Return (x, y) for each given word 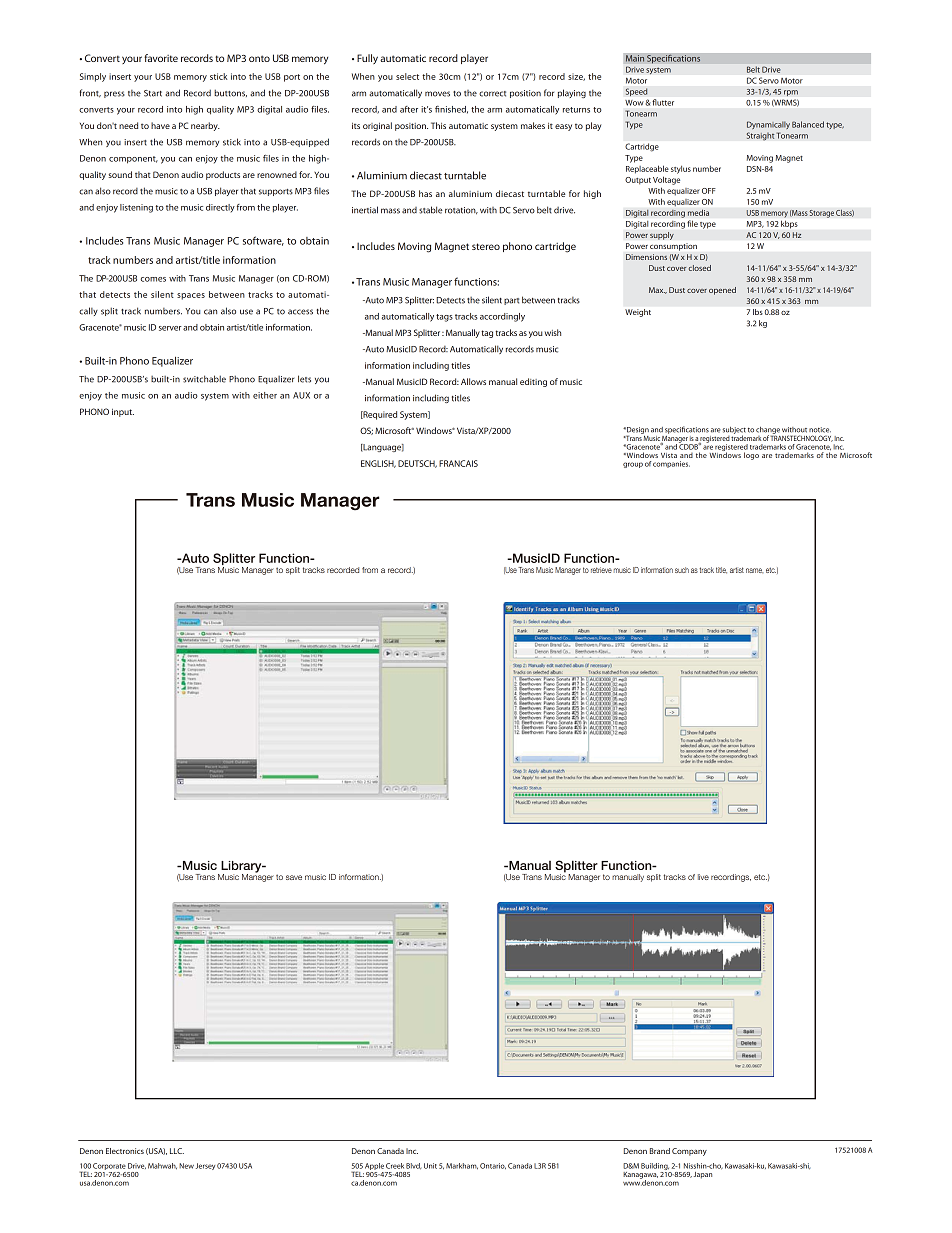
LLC (177, 1151)
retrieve (601, 570)
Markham (462, 1166)
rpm (791, 93)
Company (689, 1152)
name (755, 570)
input (123, 413)
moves (437, 94)
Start (153, 93)
